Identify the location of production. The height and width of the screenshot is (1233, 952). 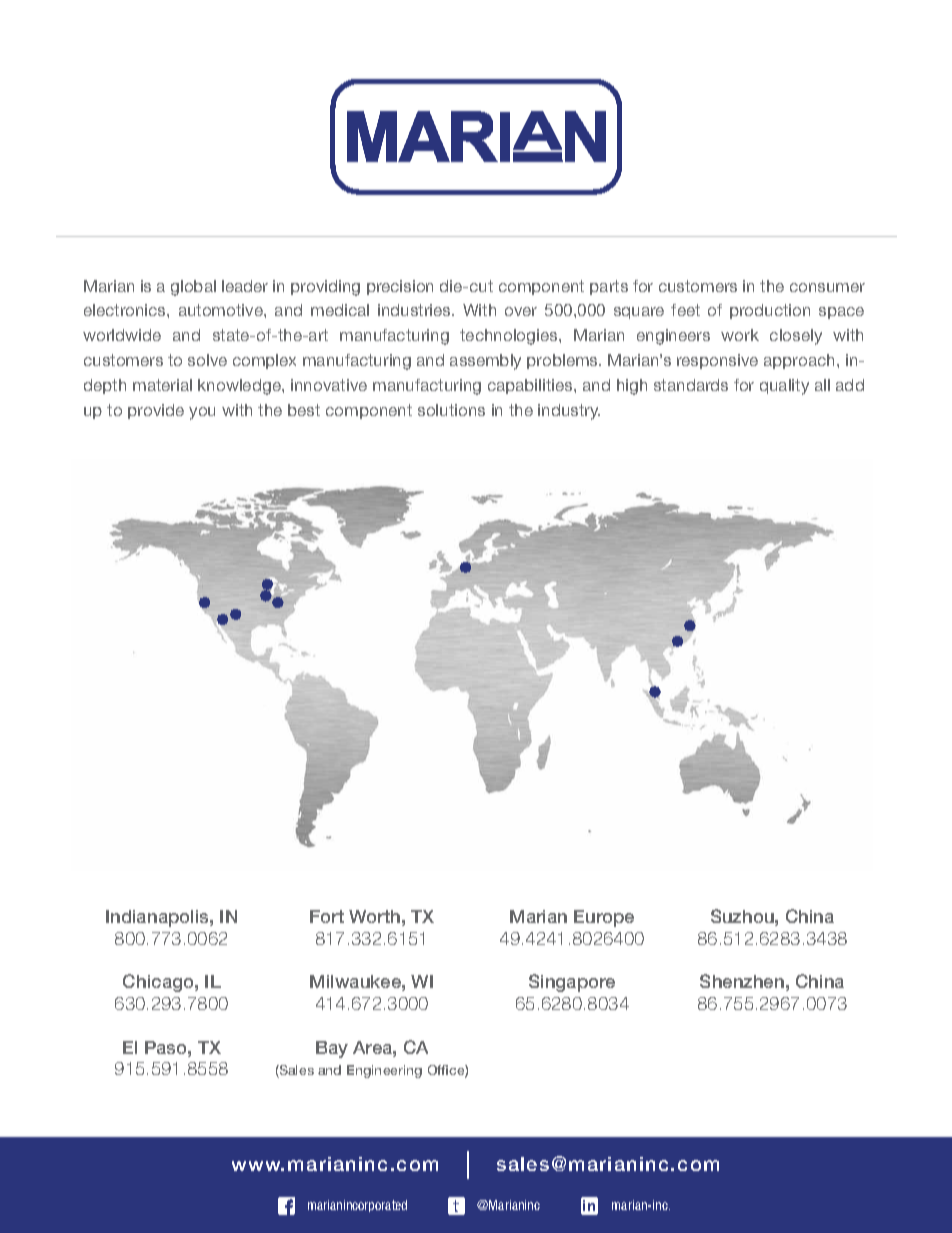
(770, 311).
